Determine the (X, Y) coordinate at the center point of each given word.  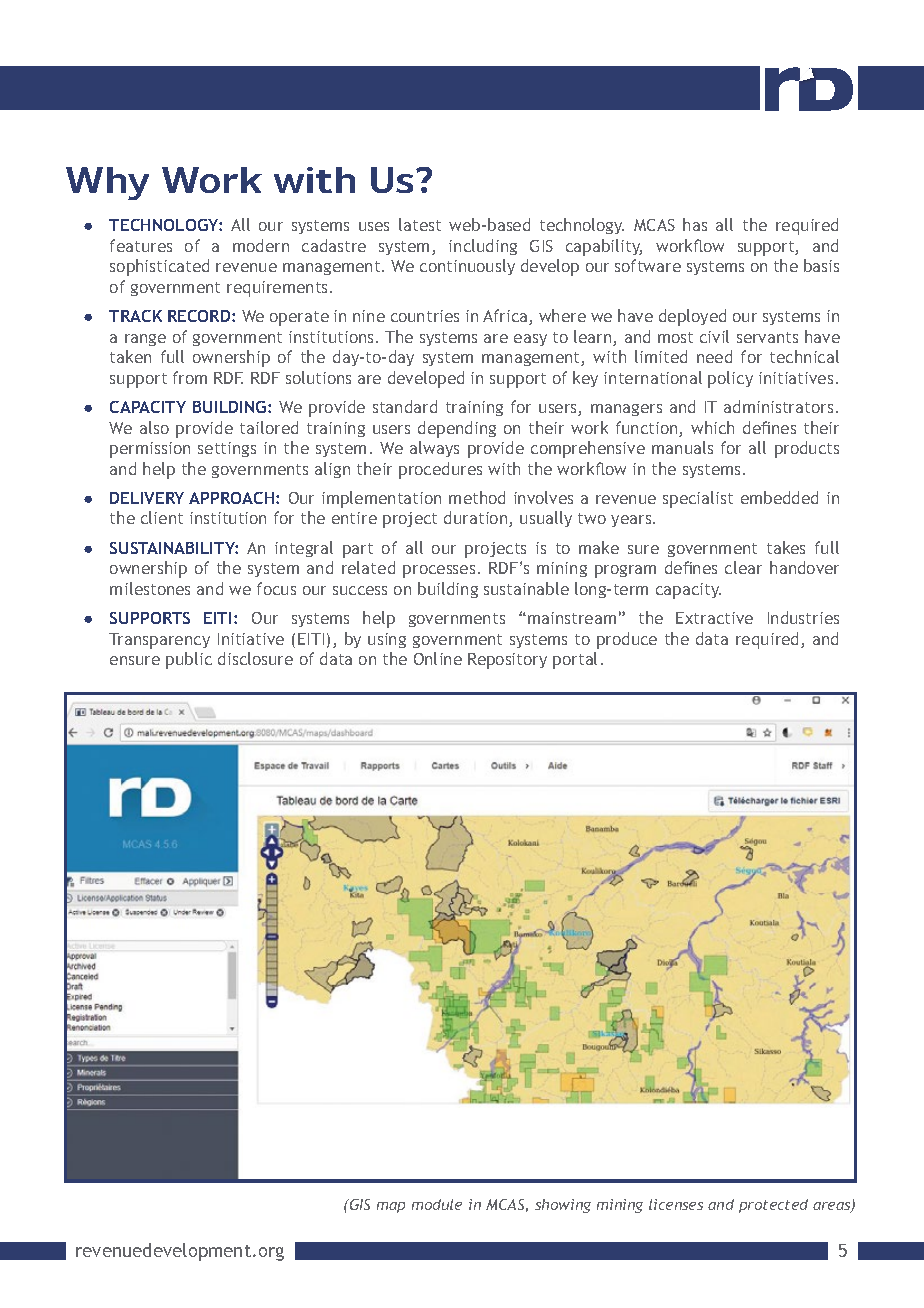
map (391, 1207)
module (437, 1204)
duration (477, 519)
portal (575, 660)
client (162, 517)
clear (743, 567)
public (189, 660)
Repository (507, 661)
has (695, 224)
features (141, 245)
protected (773, 1206)
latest (420, 224)
